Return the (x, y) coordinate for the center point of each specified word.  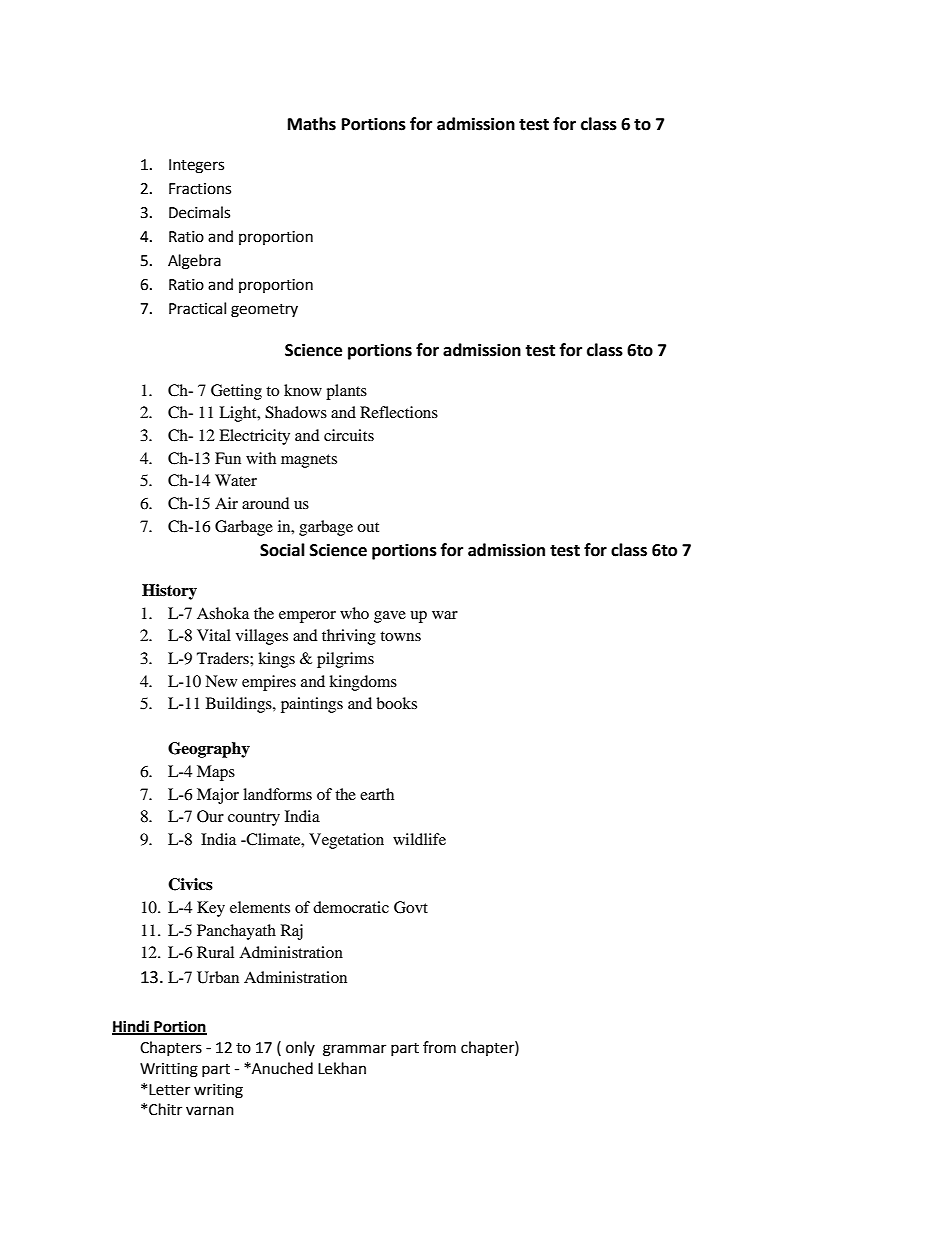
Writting (169, 1070)
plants (346, 392)
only (300, 1048)
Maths (312, 124)
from (439, 1047)
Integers (196, 166)
